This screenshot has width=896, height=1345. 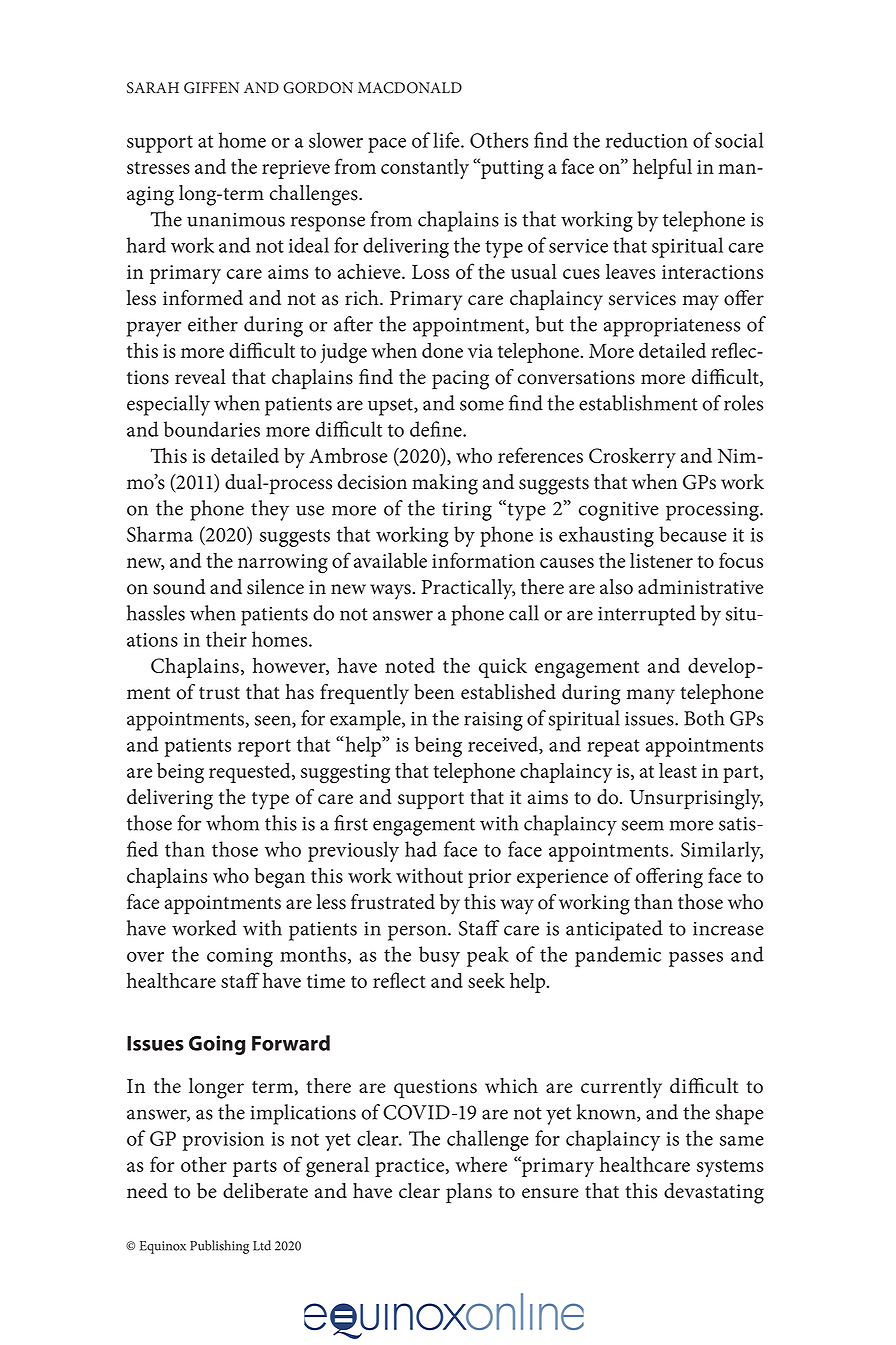 I want to click on life, so click(x=447, y=140).
